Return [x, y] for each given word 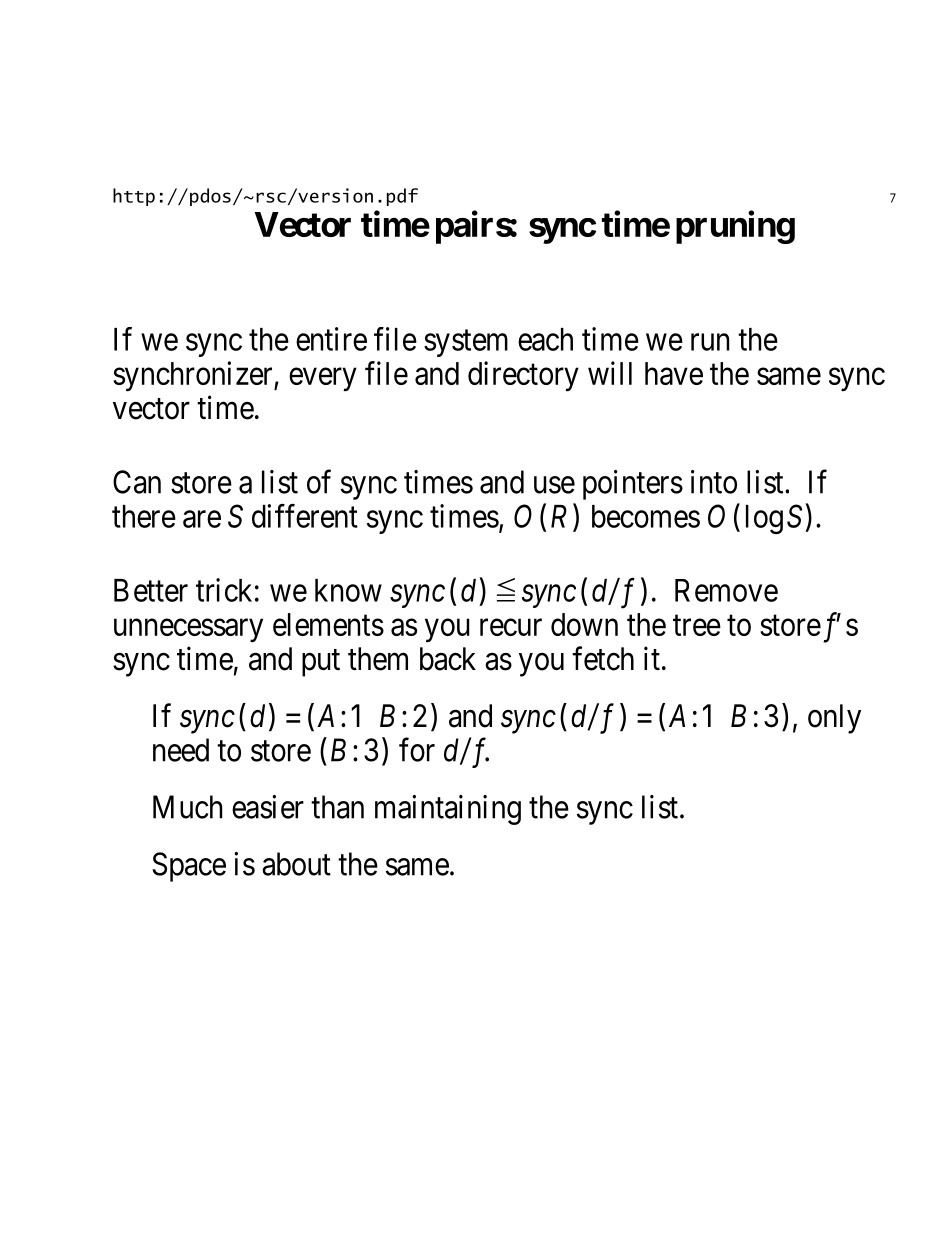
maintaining [448, 810]
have [674, 373]
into [714, 482]
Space [189, 867]
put [321, 663]
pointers [633, 485]
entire [331, 339]
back [448, 659]
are [202, 519]
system [466, 343]
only [834, 719]
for [417, 750]
